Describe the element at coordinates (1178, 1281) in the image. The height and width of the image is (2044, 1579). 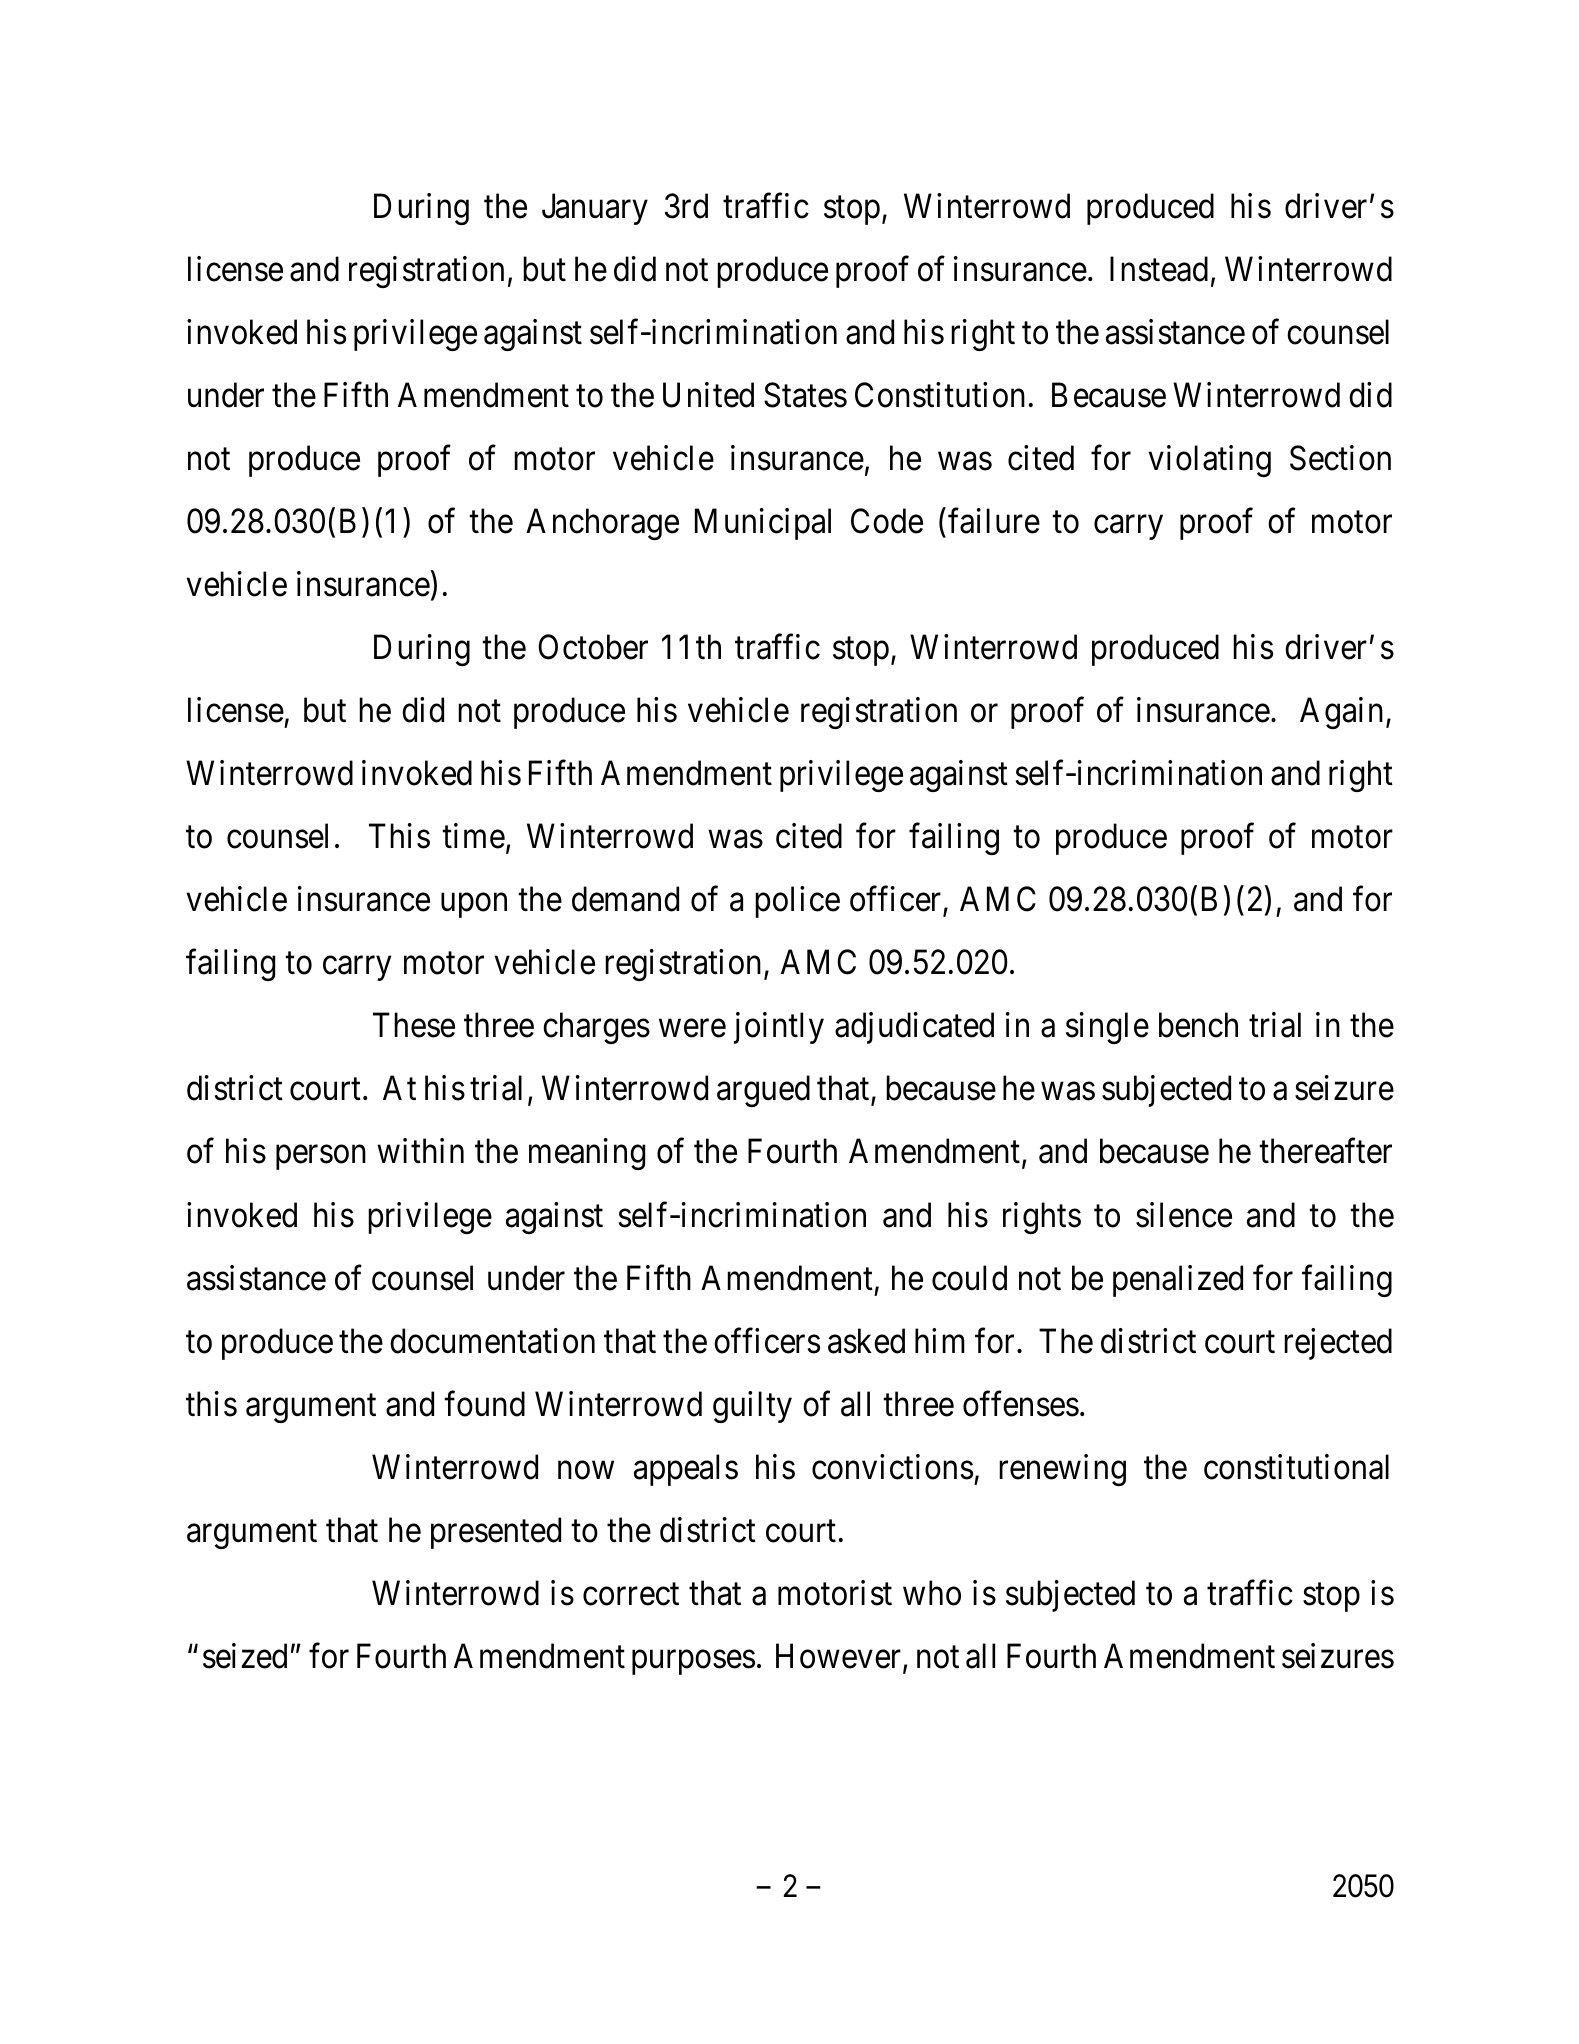
I see `penalized` at that location.
